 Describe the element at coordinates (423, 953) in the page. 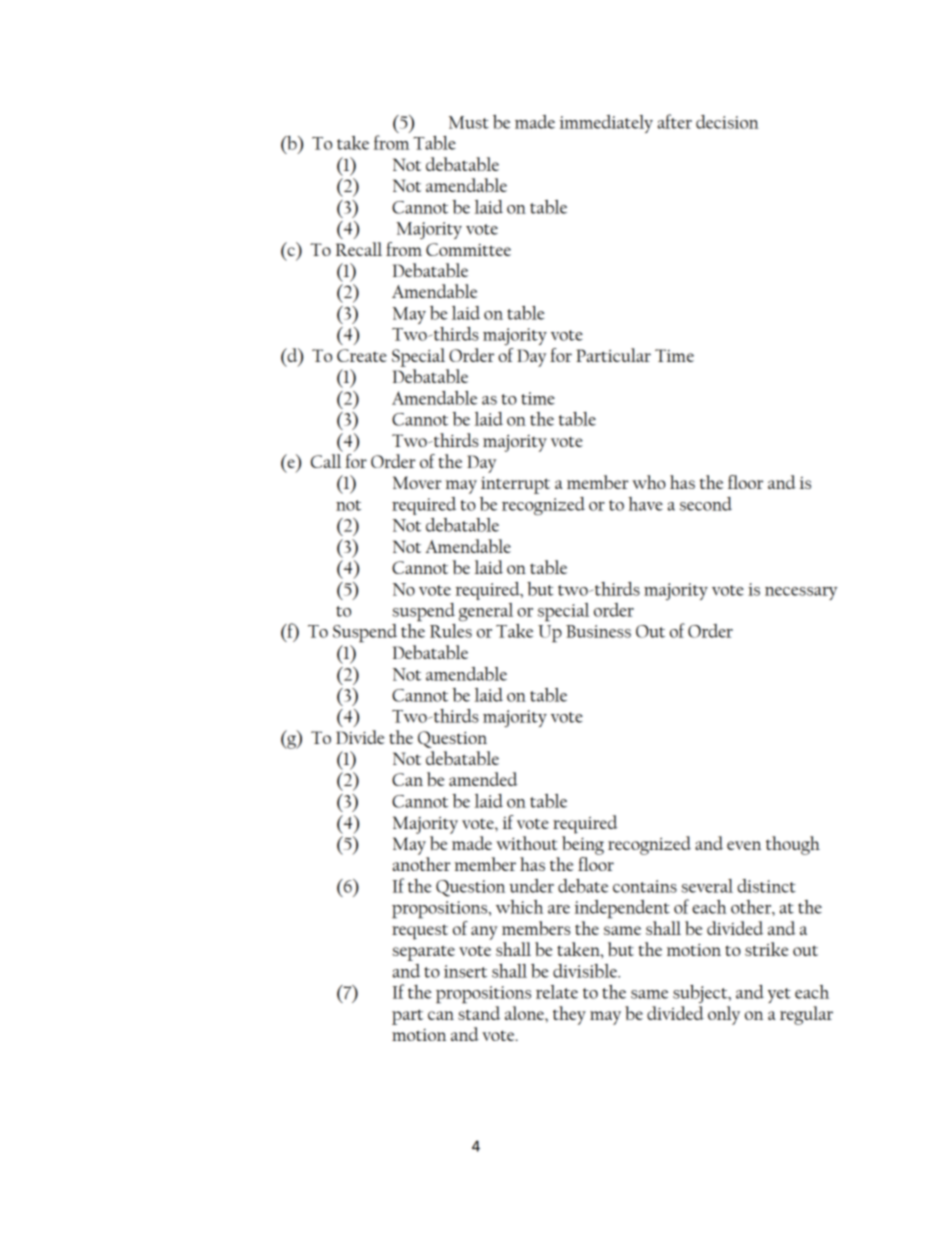

I see `separate` at that location.
